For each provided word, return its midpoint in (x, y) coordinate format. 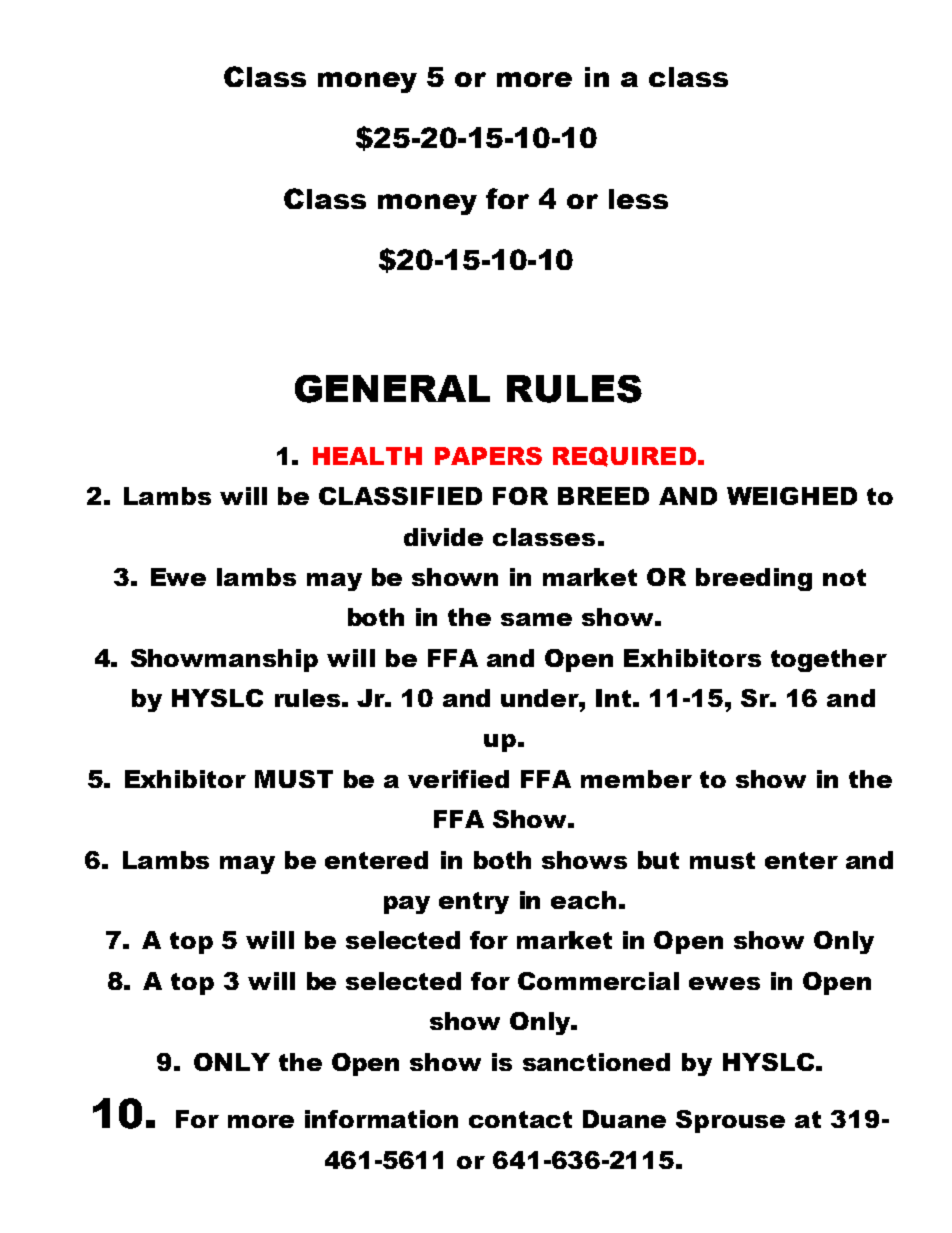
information (381, 1119)
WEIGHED (792, 496)
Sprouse (730, 1121)
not (844, 577)
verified (458, 779)
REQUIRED (624, 457)
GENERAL (392, 389)
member (636, 779)
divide (443, 537)
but (658, 860)
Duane (624, 1119)
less (638, 199)
